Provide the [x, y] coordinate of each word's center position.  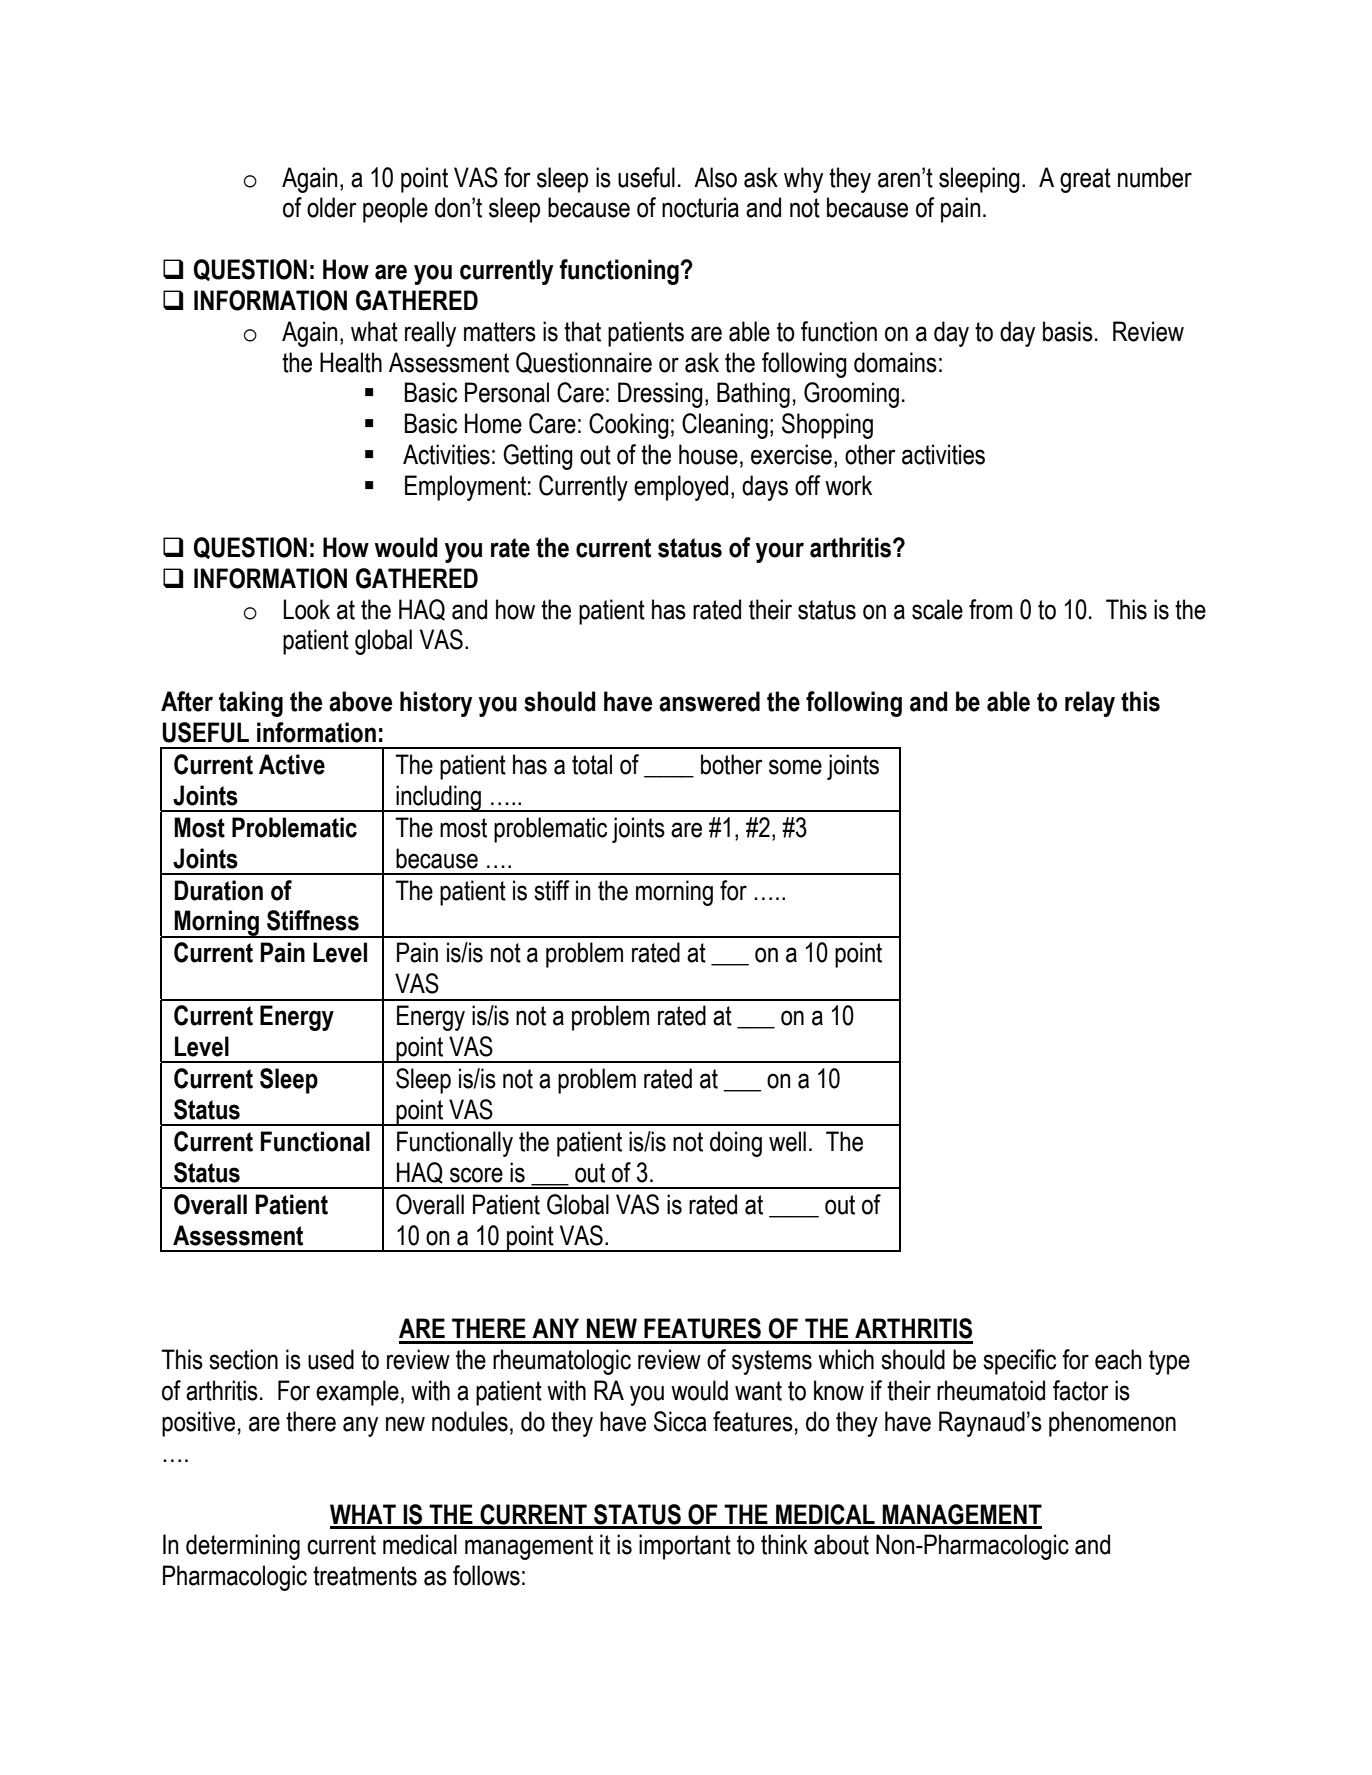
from [990, 609]
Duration [218, 890]
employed [681, 488]
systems [772, 1362]
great [1085, 180]
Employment [465, 488]
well [787, 1141]
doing [736, 1144]
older [332, 207]
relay [1090, 704]
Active [292, 764]
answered [709, 701]
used [331, 1359]
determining [243, 1547]
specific [1019, 1362]
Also [715, 177]
